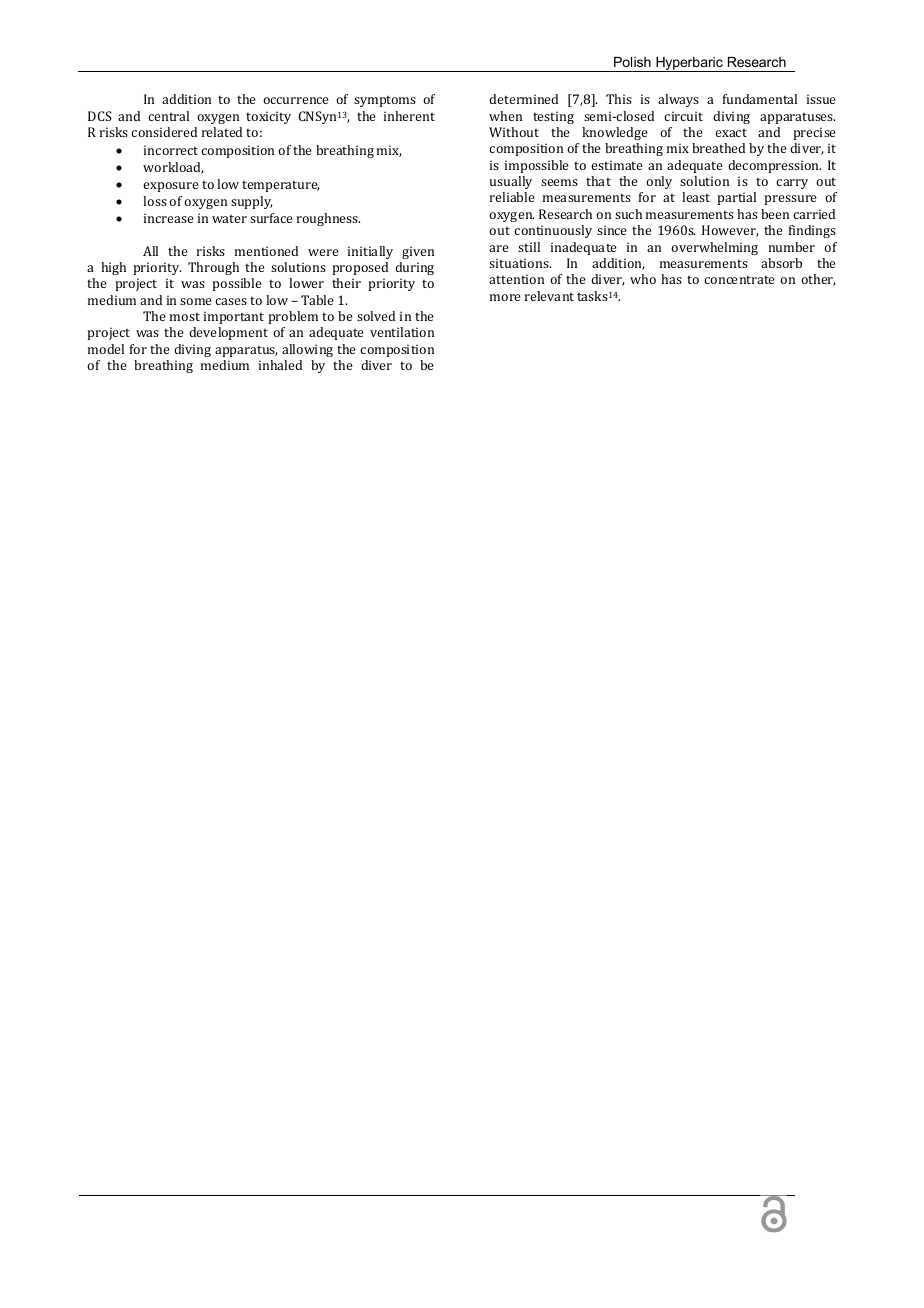  What do you see at coordinates (106, 349) in the screenshot?
I see `model` at bounding box center [106, 349].
